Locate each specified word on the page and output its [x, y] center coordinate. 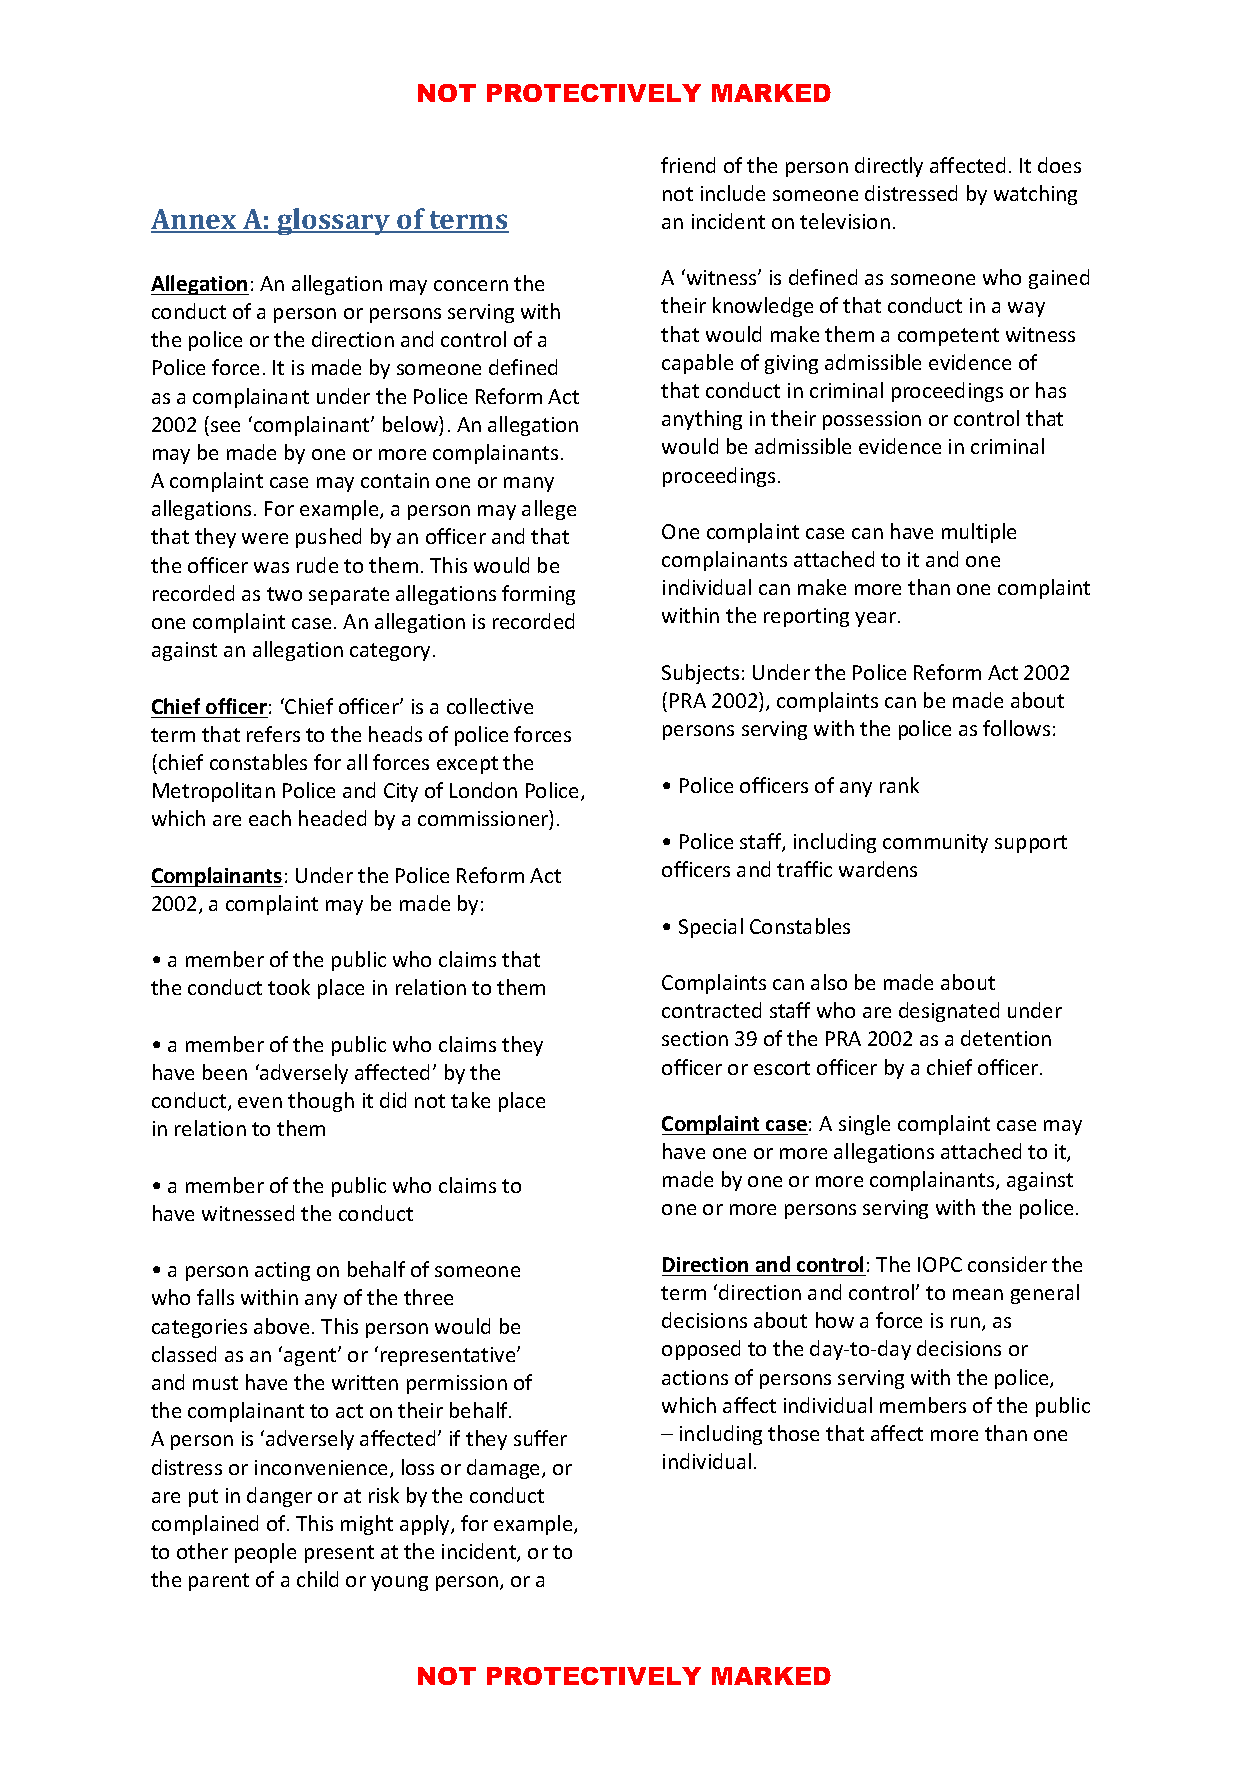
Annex [195, 220]
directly [889, 167]
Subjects [700, 674]
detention [1006, 1038]
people [265, 1553]
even [260, 1102]
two [284, 594]
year [877, 619]
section [695, 1038]
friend [688, 165]
